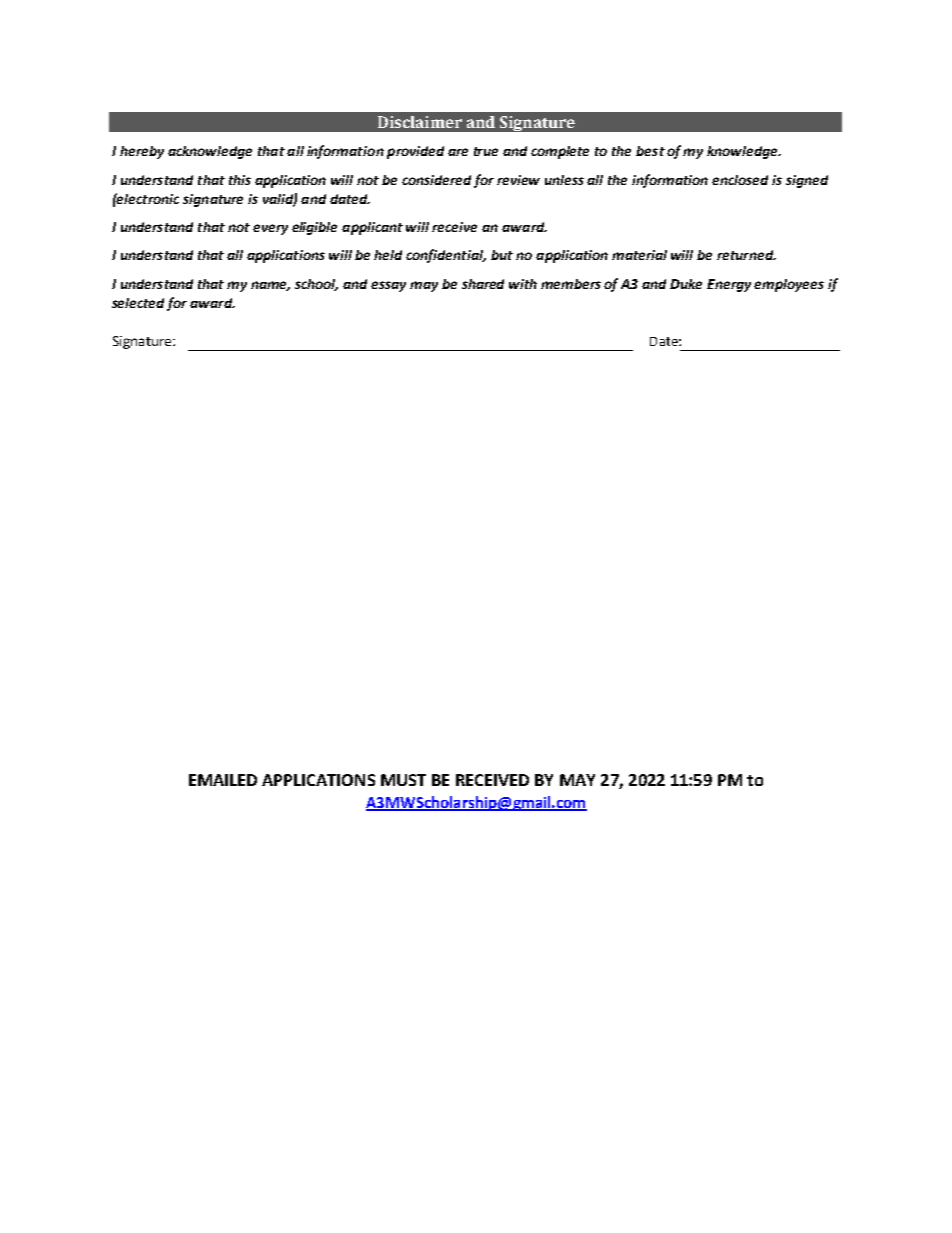  Describe the element at coordinates (142, 152) in the screenshot. I see `hereby` at that location.
